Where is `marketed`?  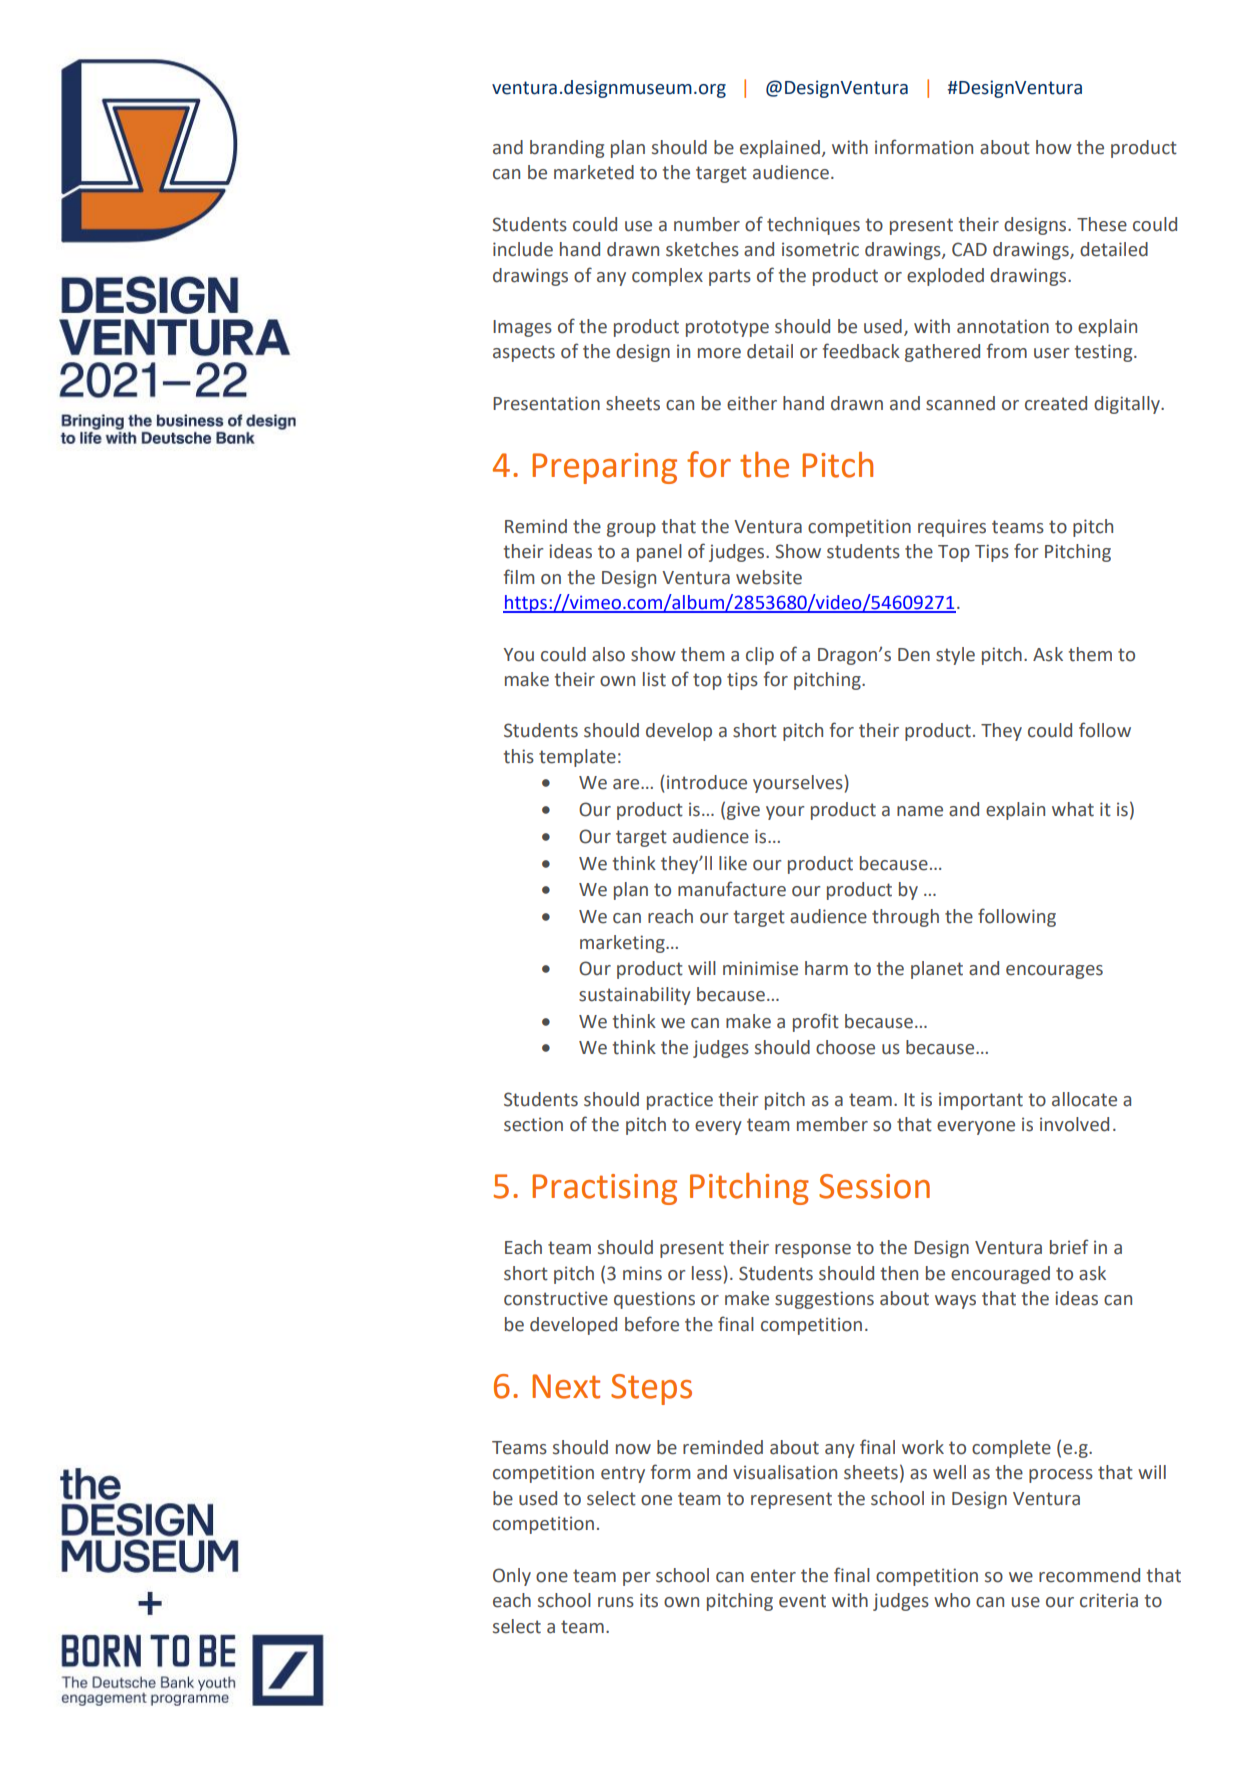 marketed is located at coordinates (594, 172).
